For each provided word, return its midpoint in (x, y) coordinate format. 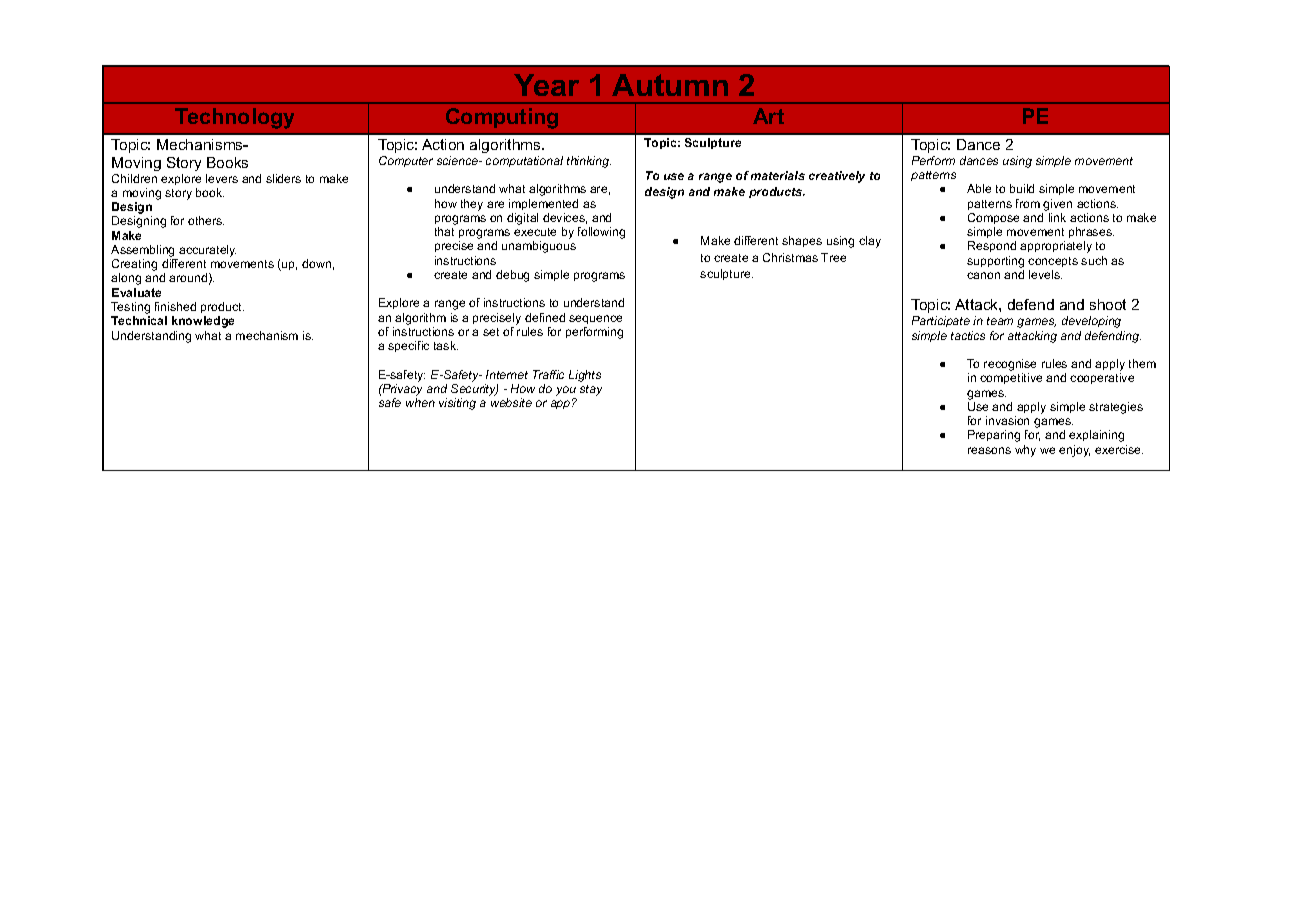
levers (222, 178)
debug (512, 276)
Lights (585, 376)
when (420, 402)
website (511, 402)
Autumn (670, 85)
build (1022, 188)
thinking (589, 162)
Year (546, 85)
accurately (206, 252)
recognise (1010, 366)
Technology (234, 118)
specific (408, 346)
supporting (995, 262)
